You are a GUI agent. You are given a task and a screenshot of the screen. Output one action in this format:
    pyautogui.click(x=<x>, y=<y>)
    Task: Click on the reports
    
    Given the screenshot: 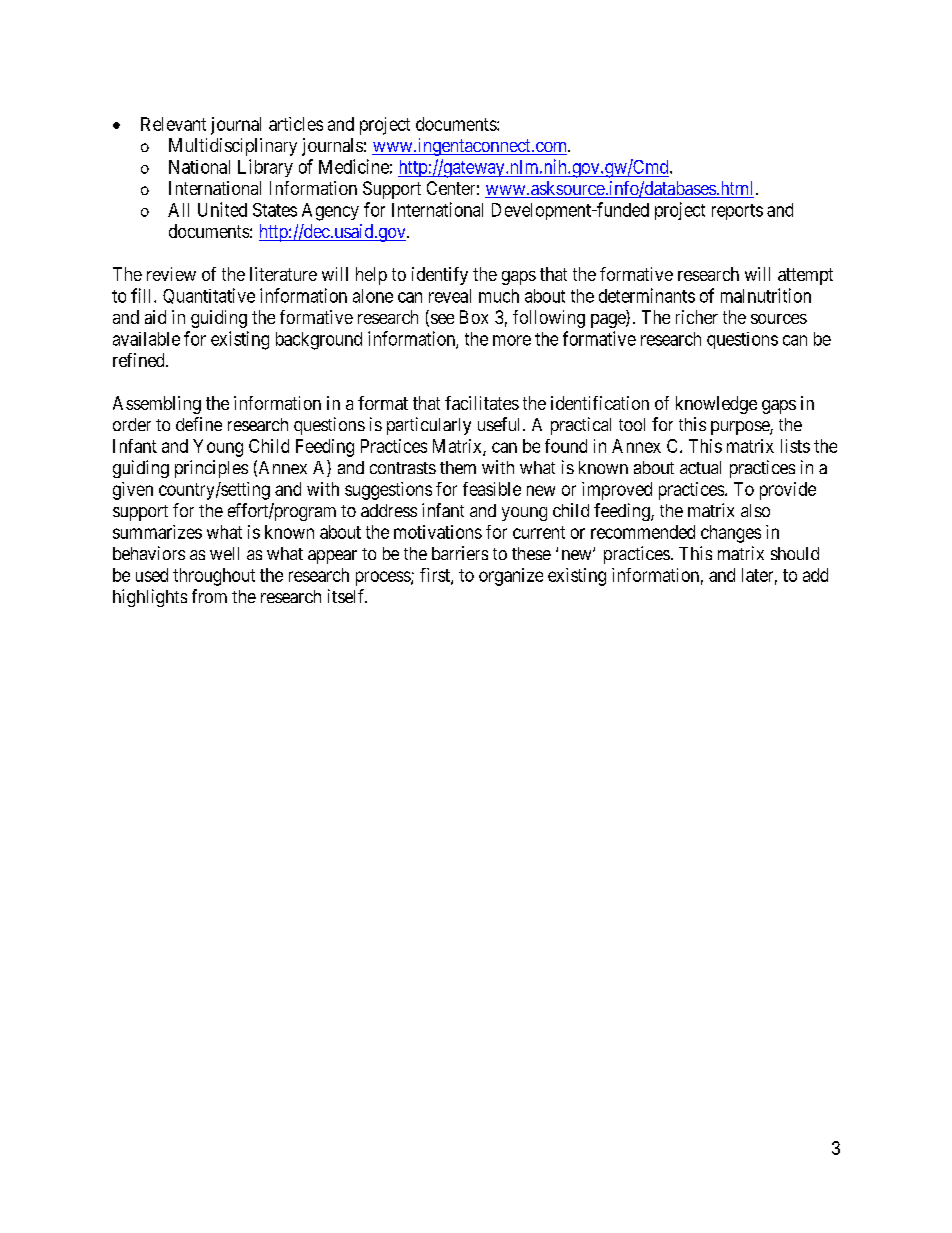 What is the action you would take?
    pyautogui.click(x=737, y=212)
